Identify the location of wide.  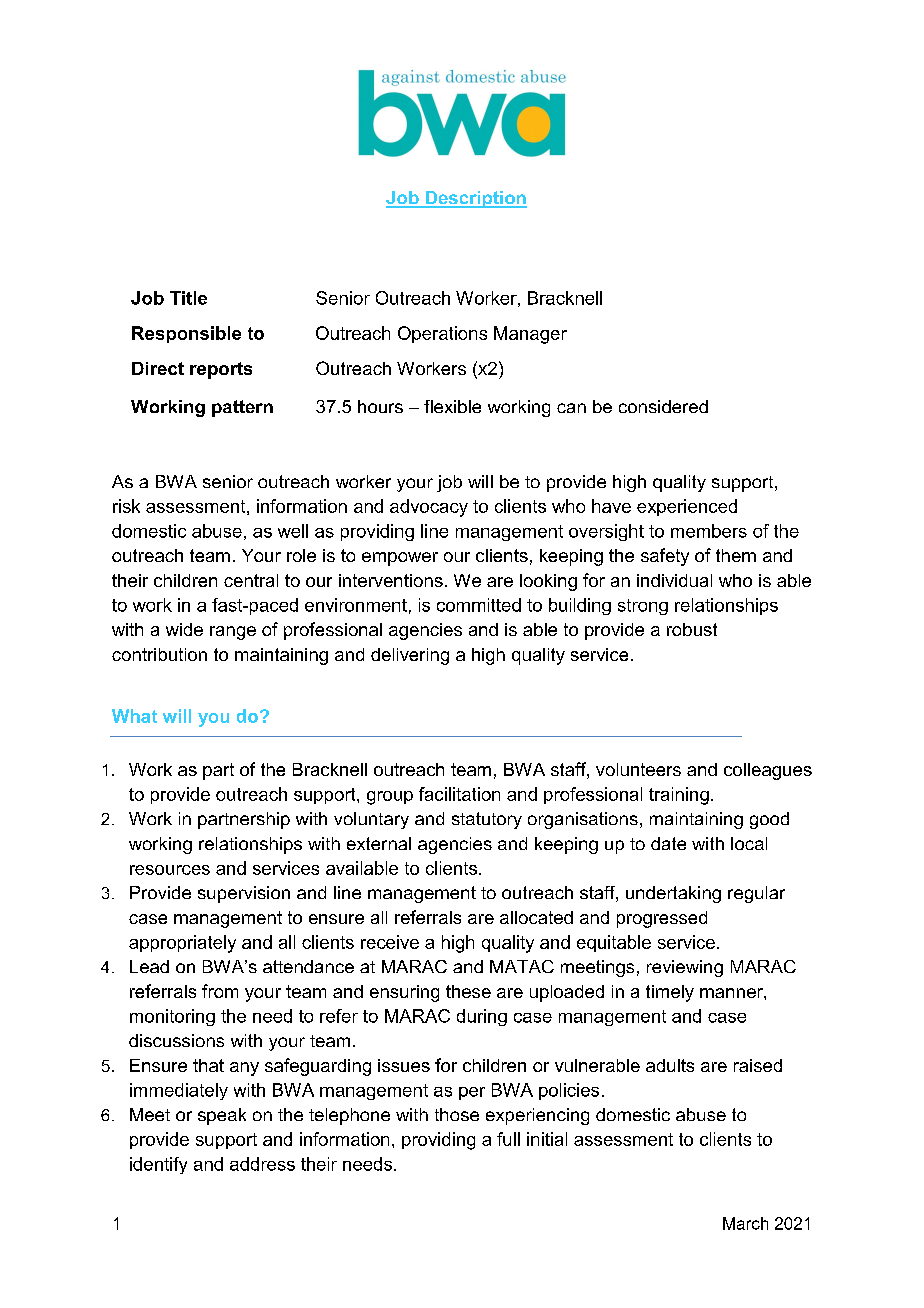
(184, 629).
